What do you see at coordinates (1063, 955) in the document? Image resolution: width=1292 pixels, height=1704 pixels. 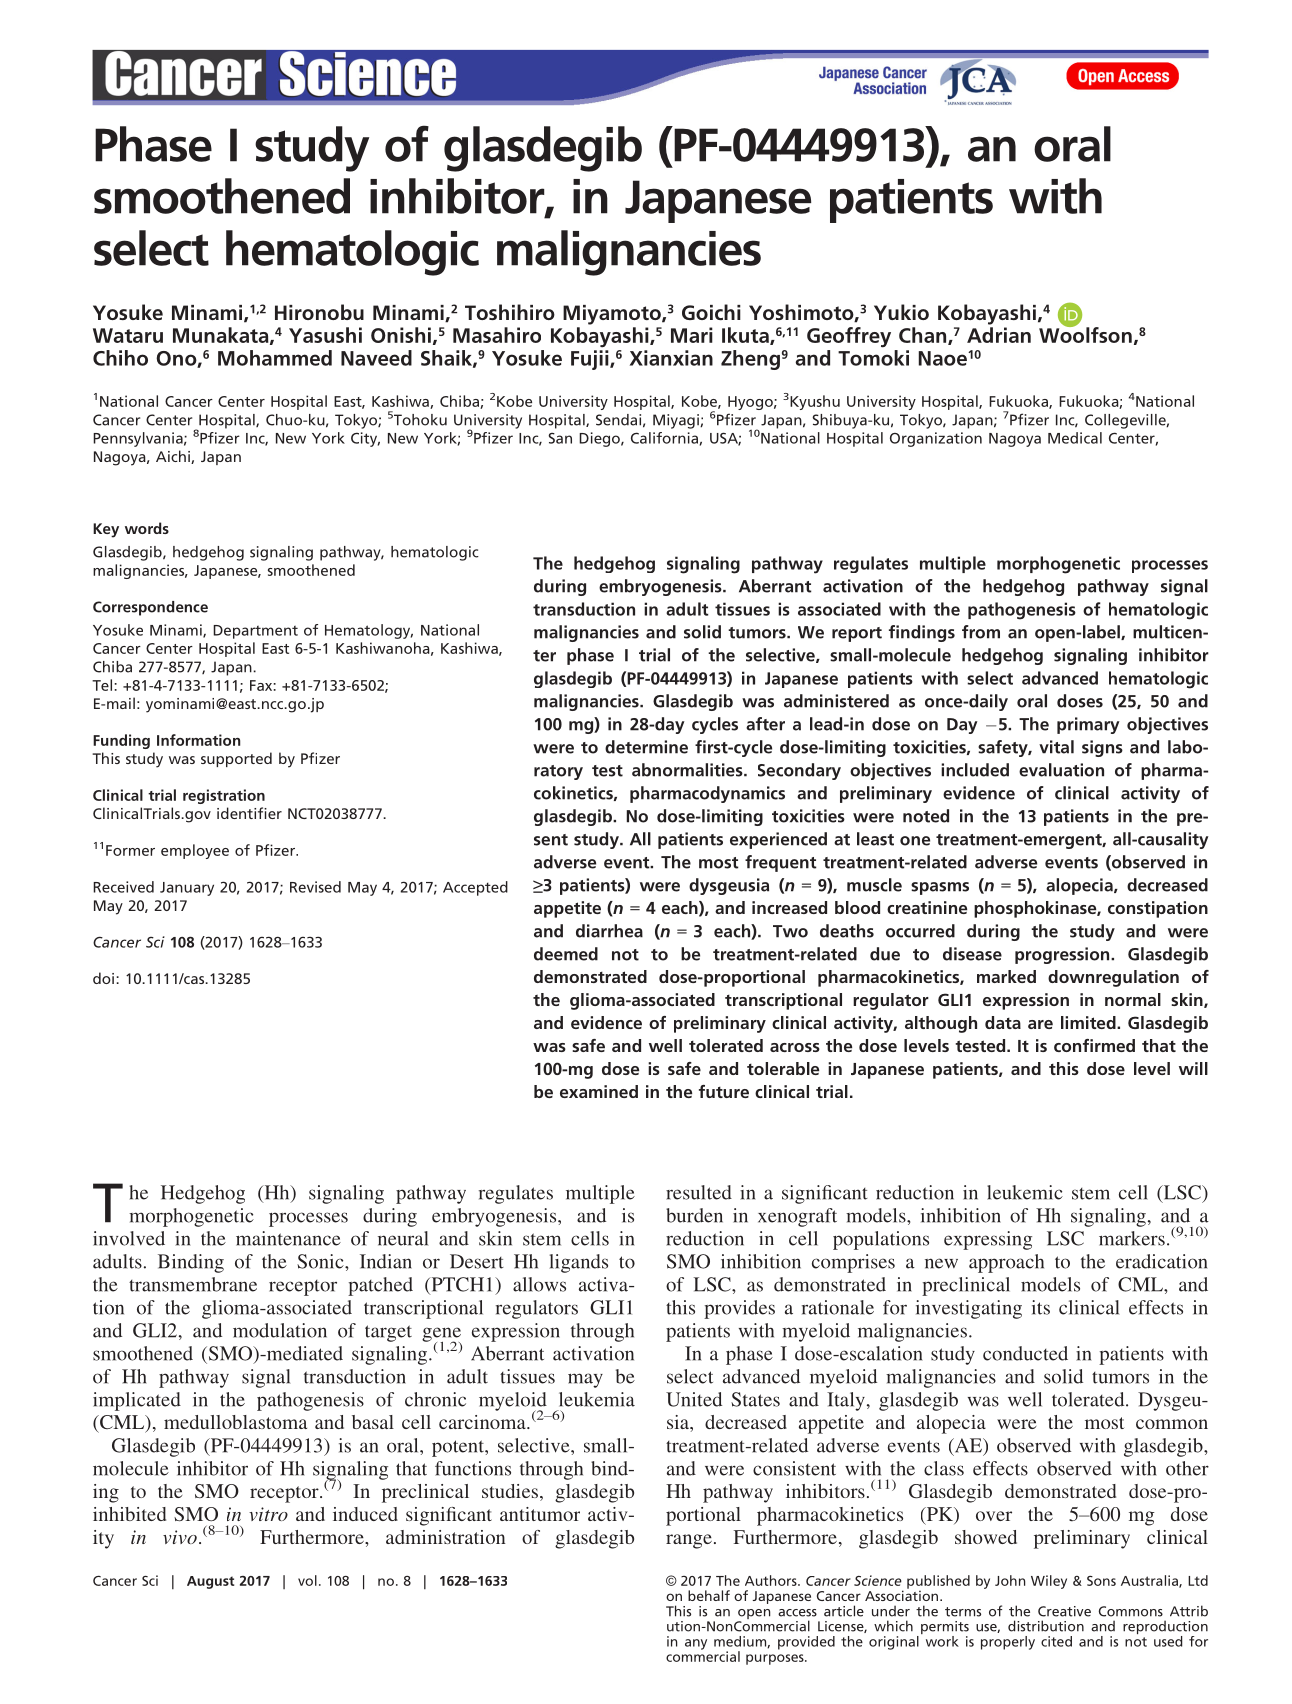 I see `progression` at bounding box center [1063, 955].
